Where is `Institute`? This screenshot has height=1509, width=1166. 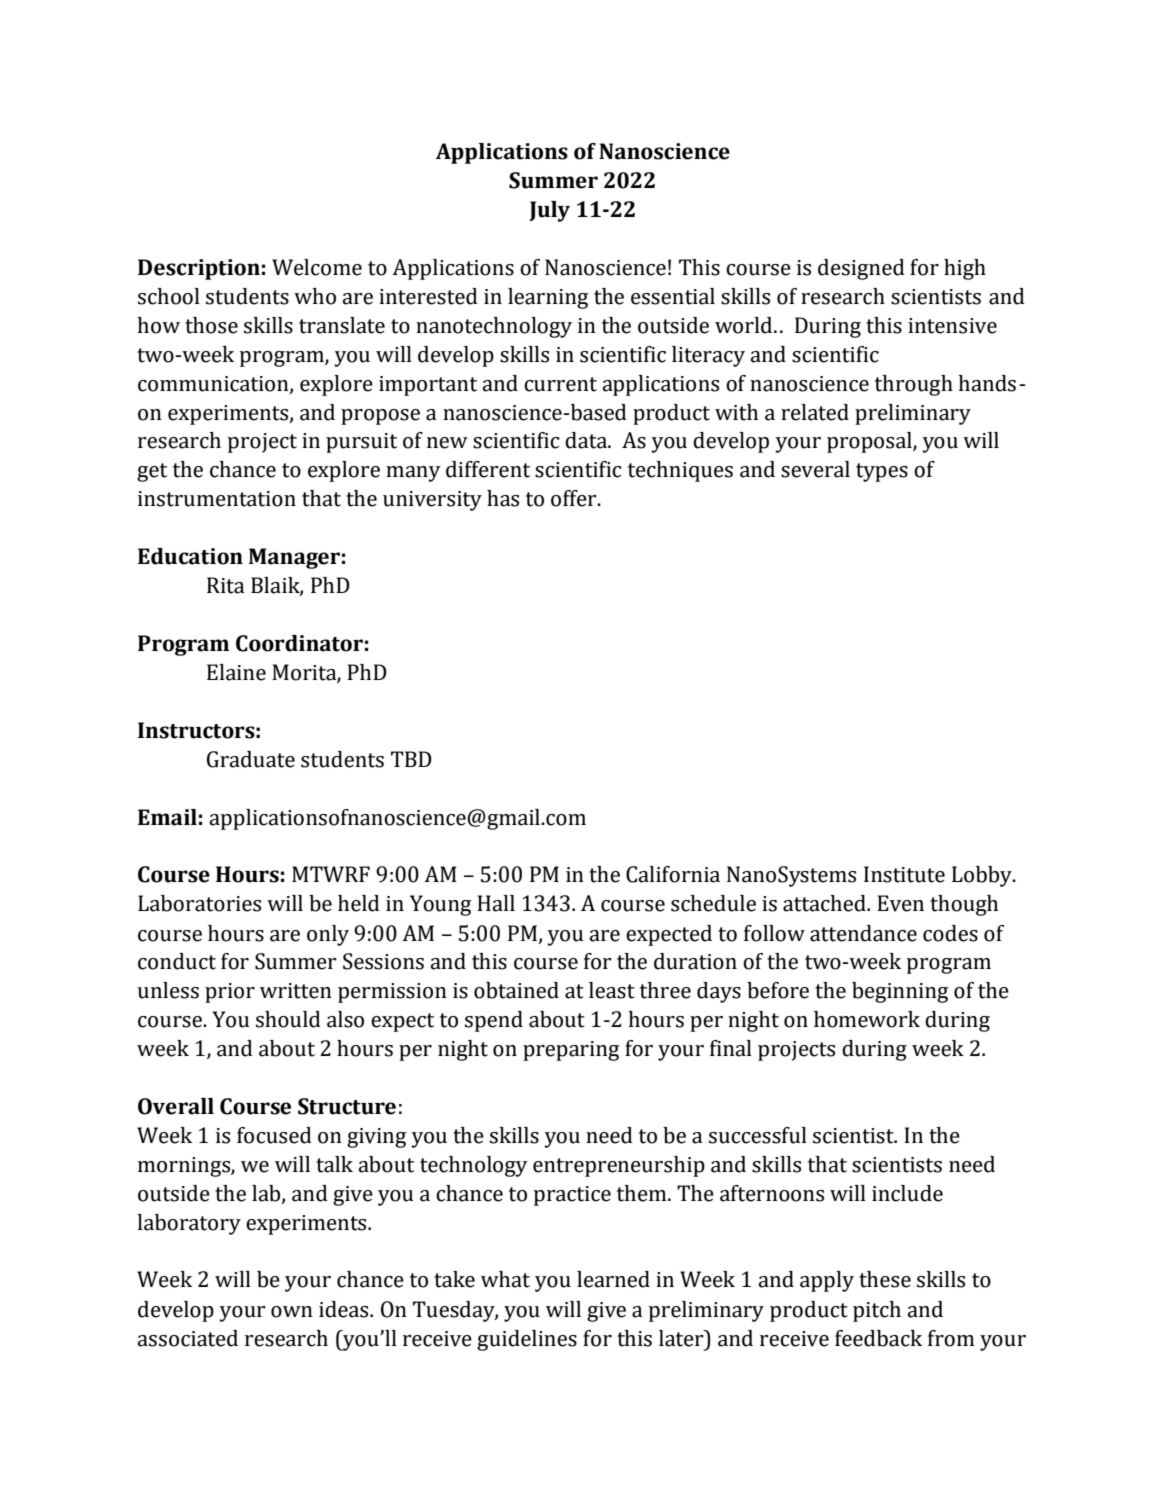 Institute is located at coordinates (904, 874).
